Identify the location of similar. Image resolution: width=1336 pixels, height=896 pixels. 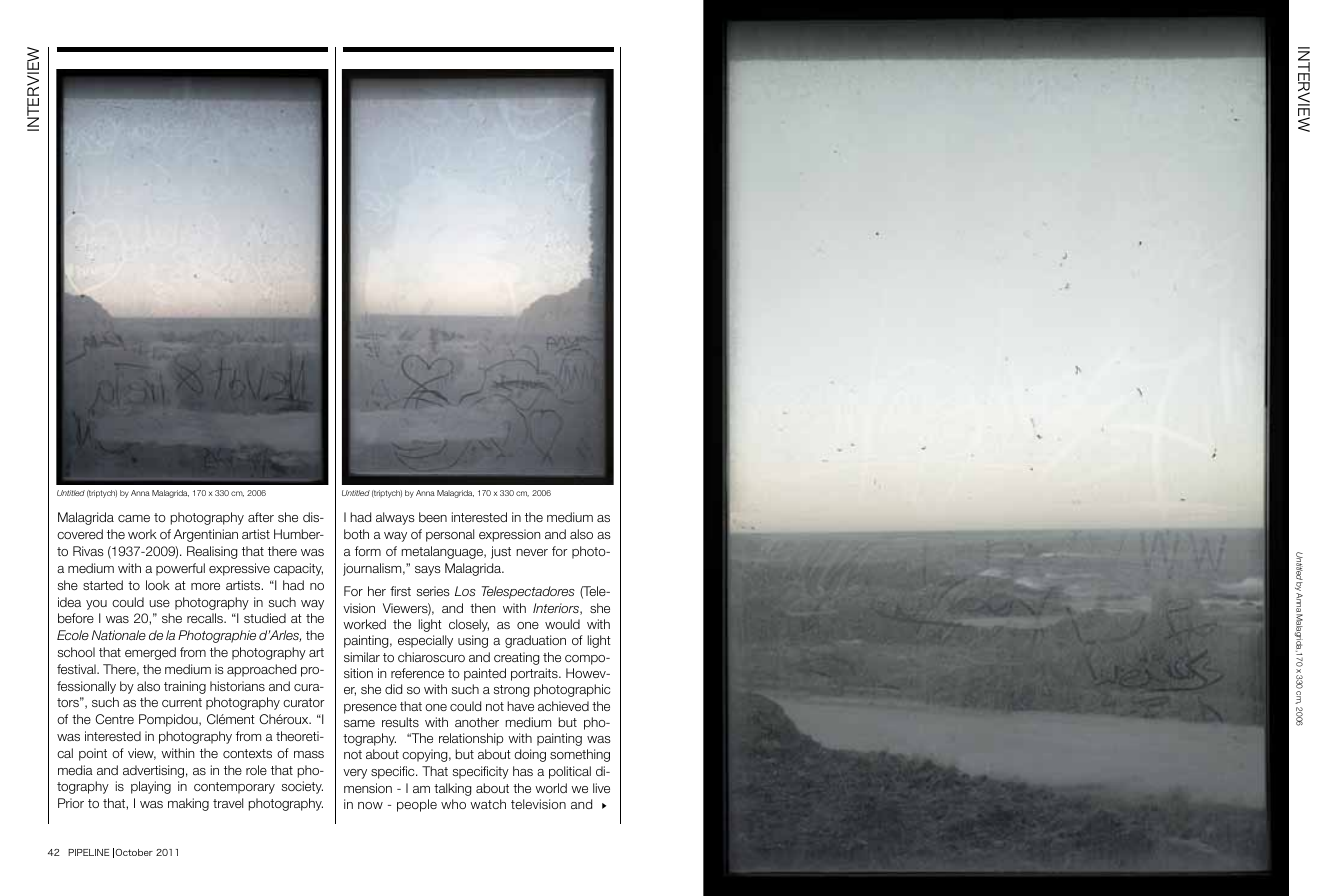
(362, 657).
